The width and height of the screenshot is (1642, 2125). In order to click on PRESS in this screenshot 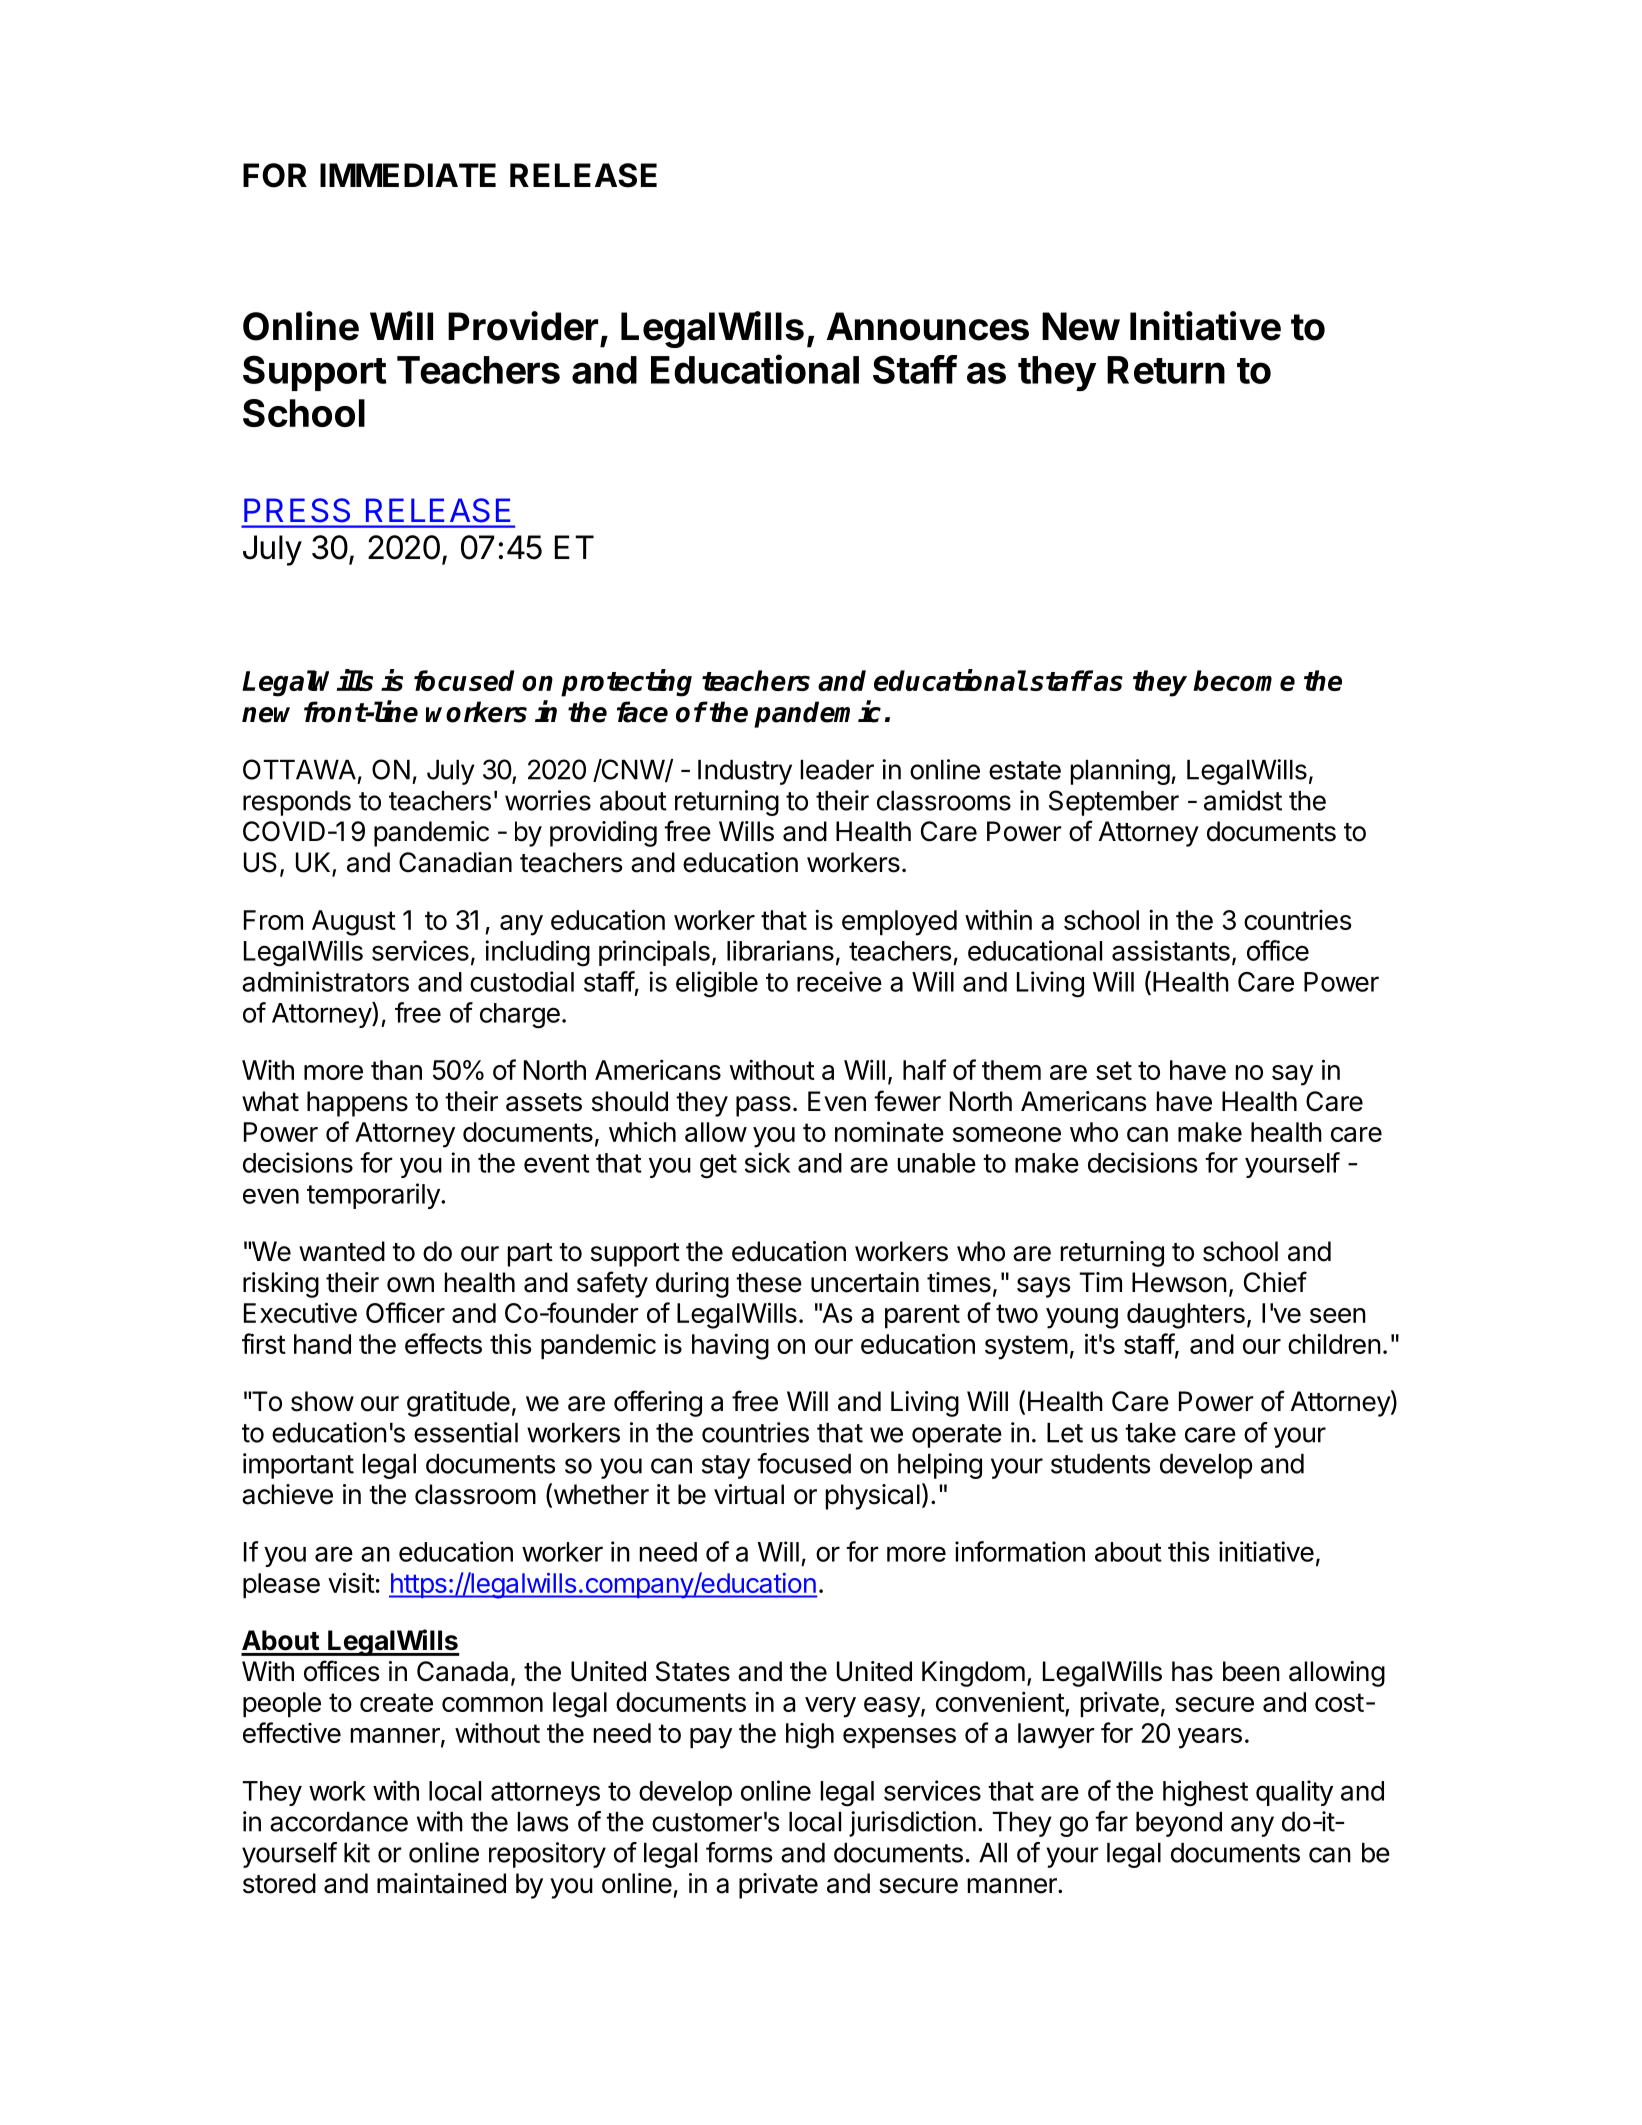, I will do `click(297, 510)`.
